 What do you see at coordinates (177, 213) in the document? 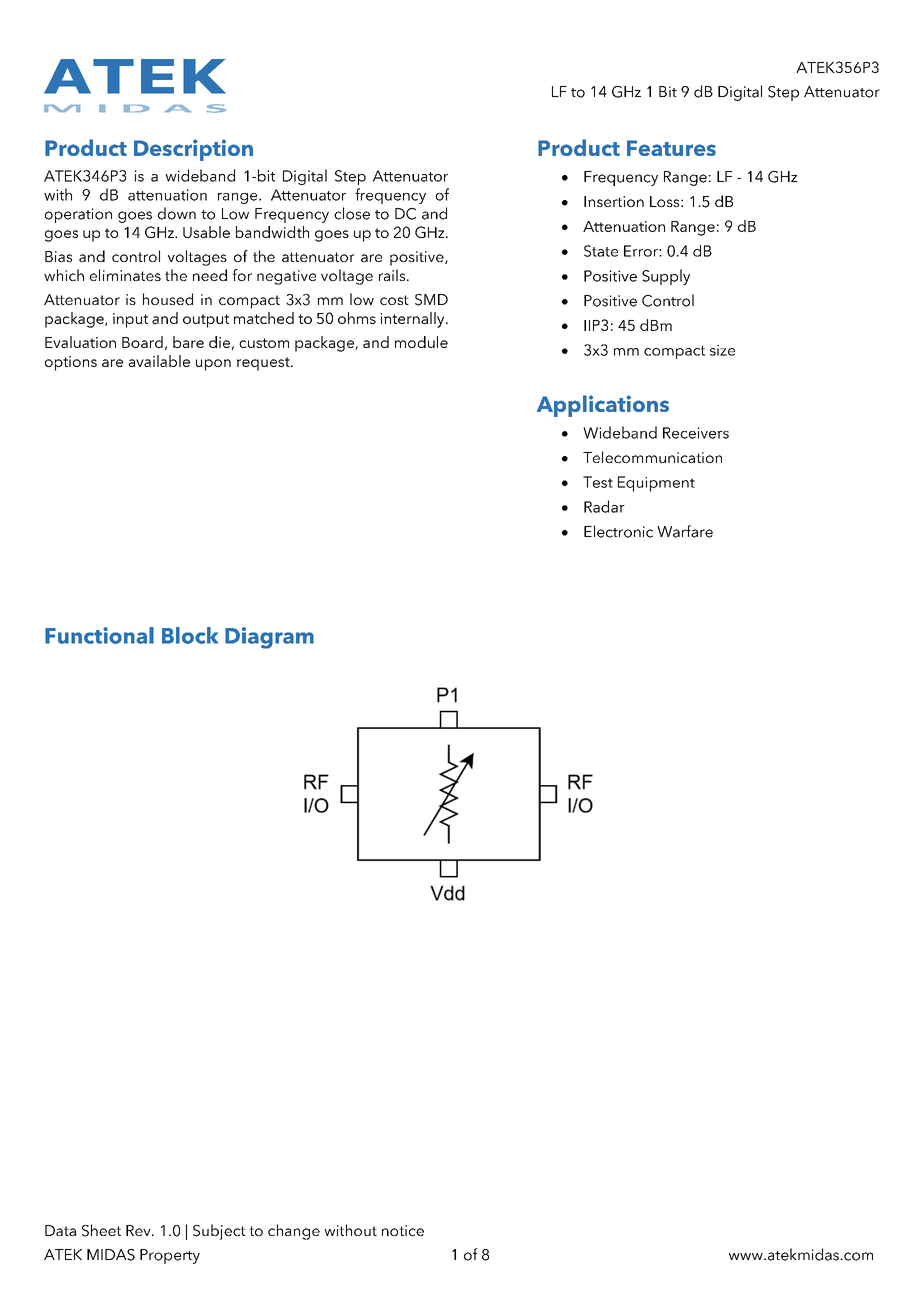
I see `down` at bounding box center [177, 213].
